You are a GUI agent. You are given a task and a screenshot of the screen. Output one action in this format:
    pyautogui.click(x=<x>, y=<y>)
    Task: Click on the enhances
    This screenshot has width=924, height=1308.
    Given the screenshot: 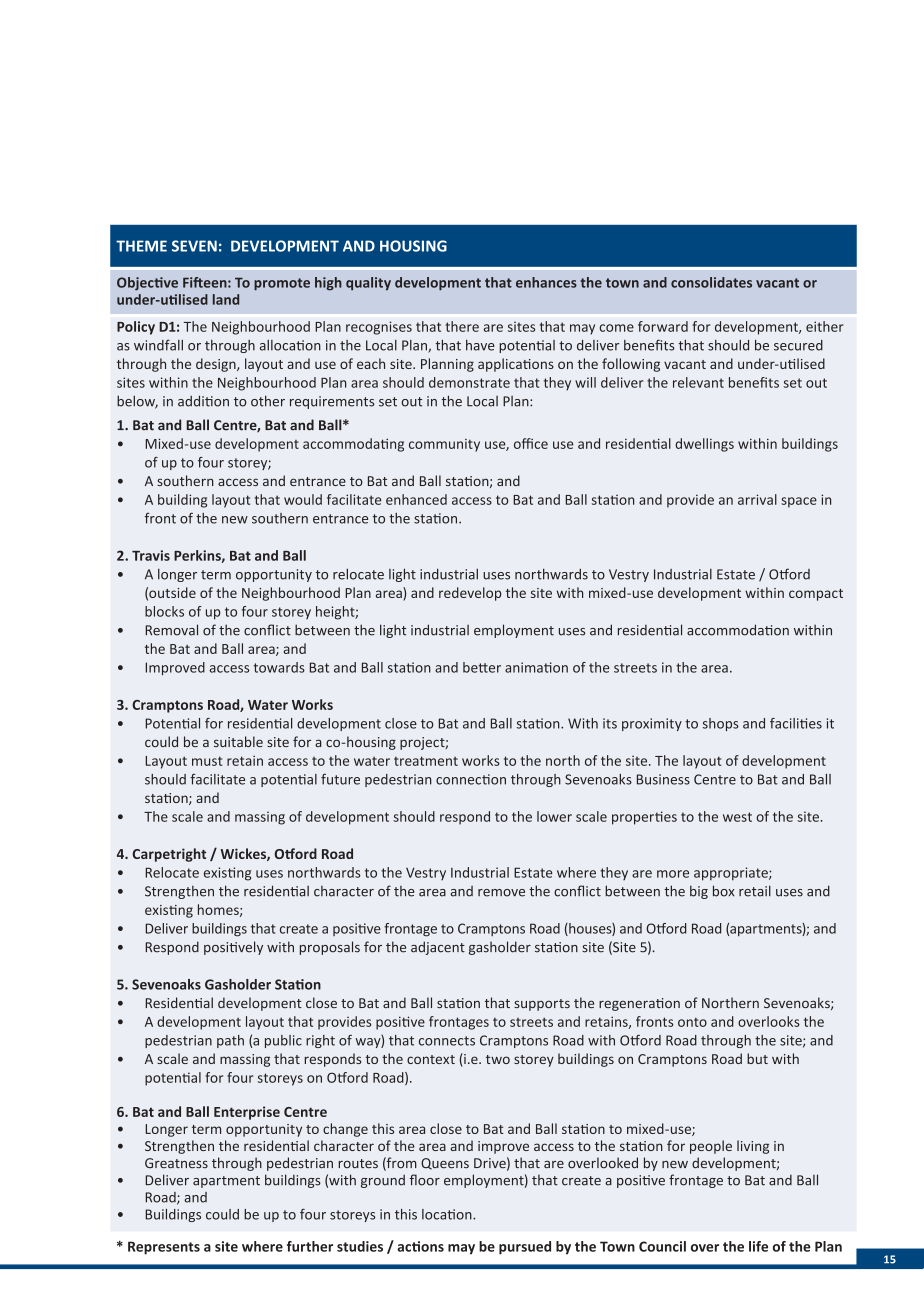 What is the action you would take?
    pyautogui.click(x=546, y=282)
